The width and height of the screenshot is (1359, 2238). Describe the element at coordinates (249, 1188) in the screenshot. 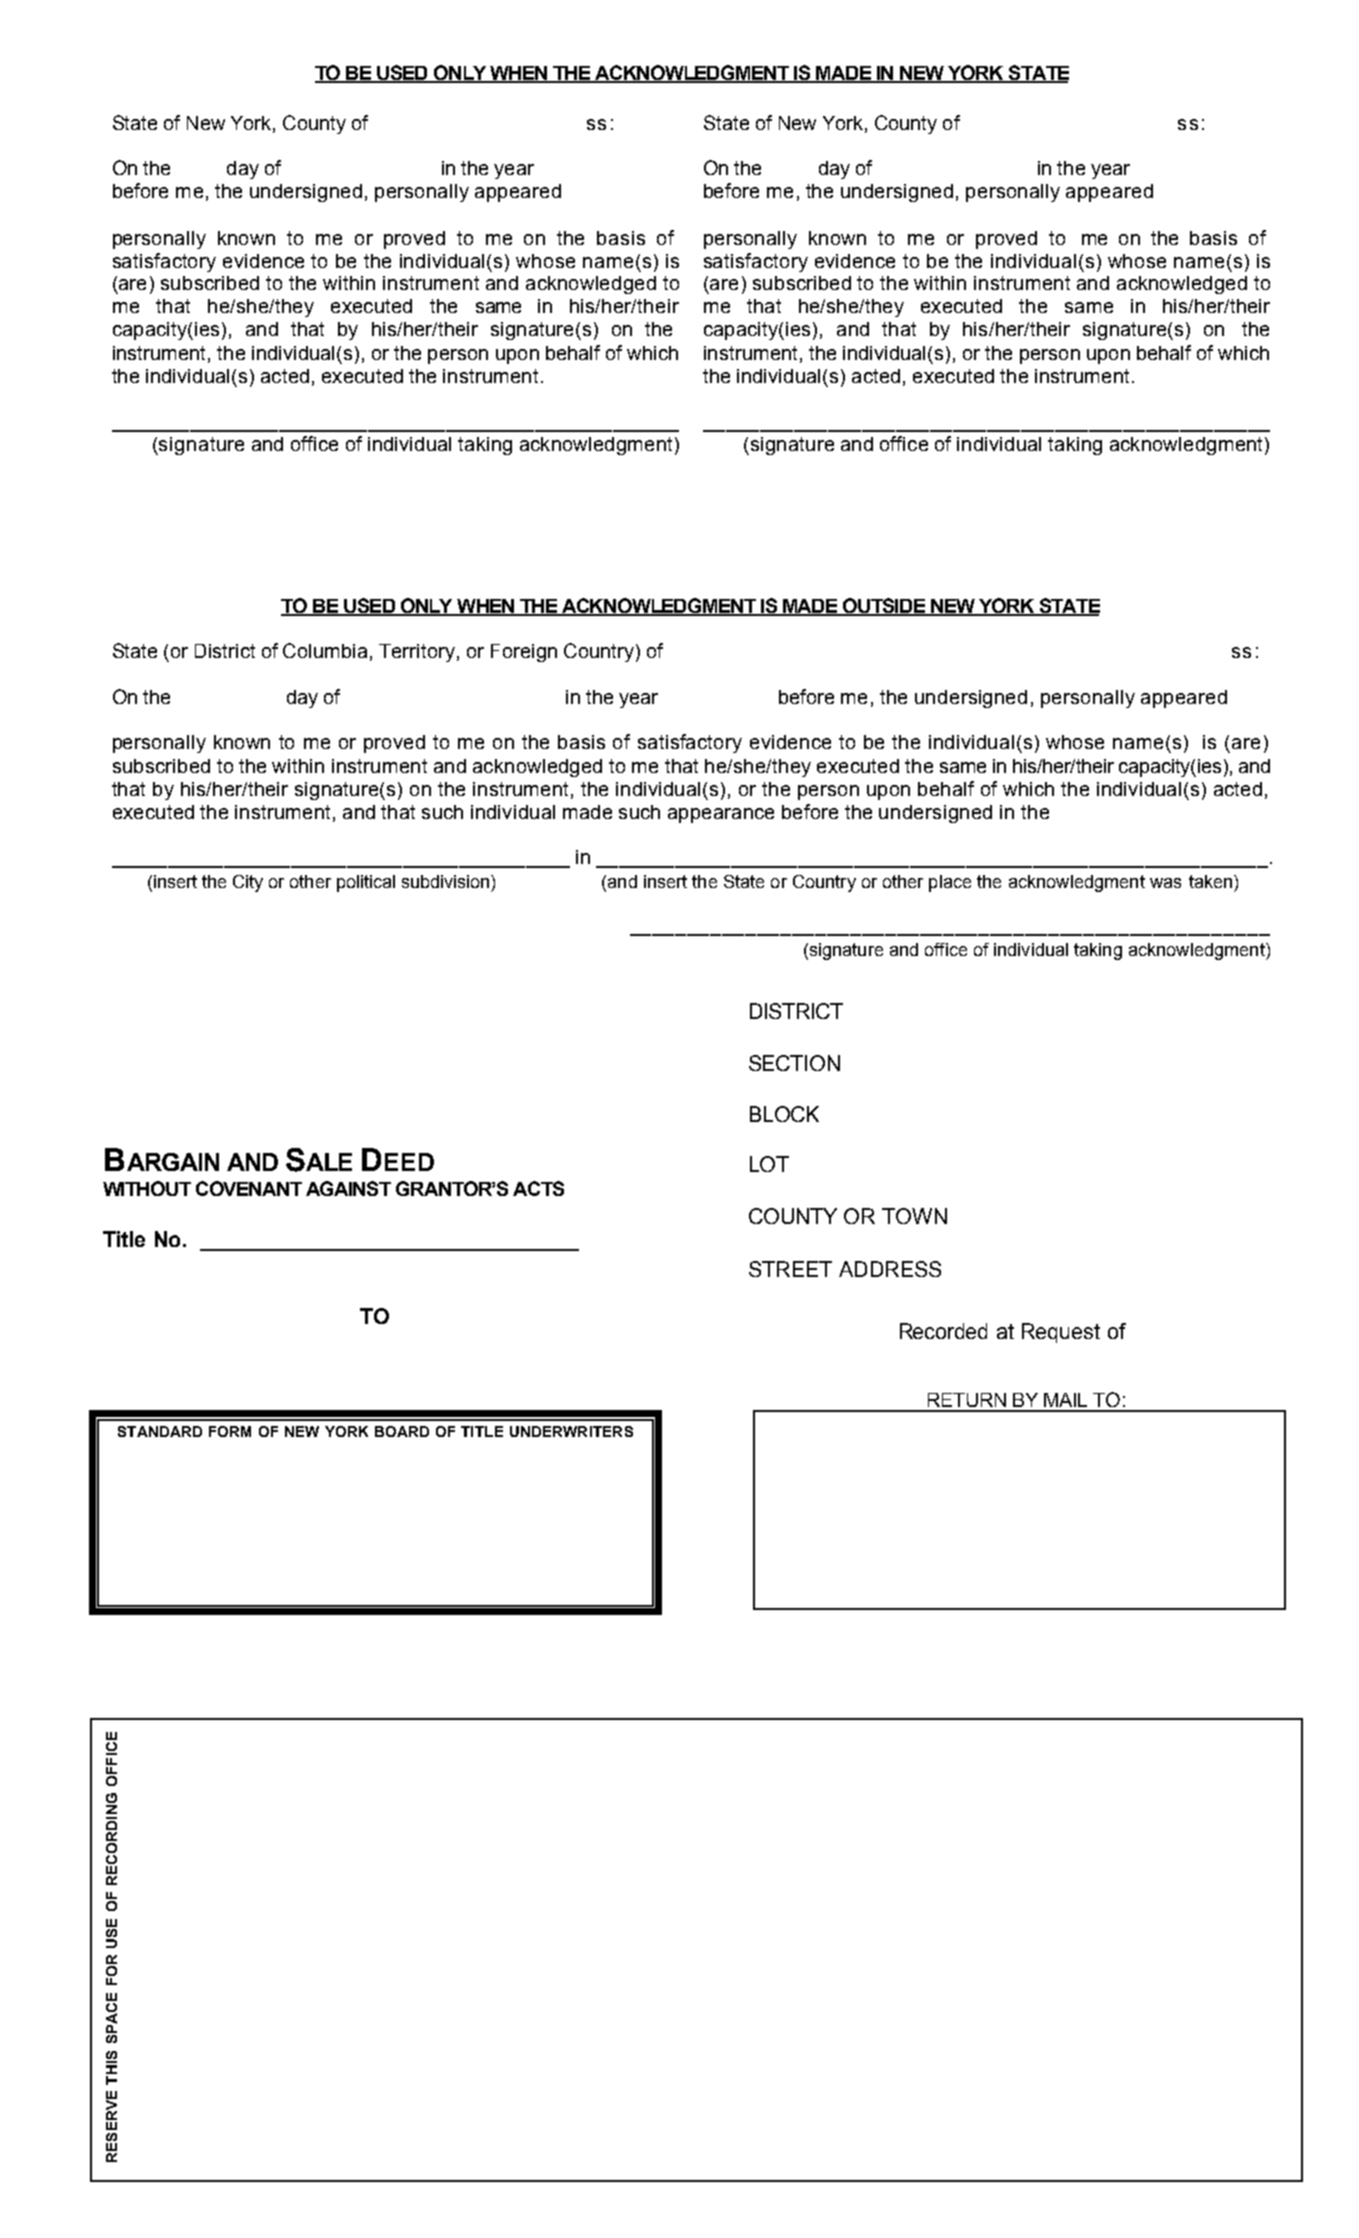

I see `COVENANT` at that location.
